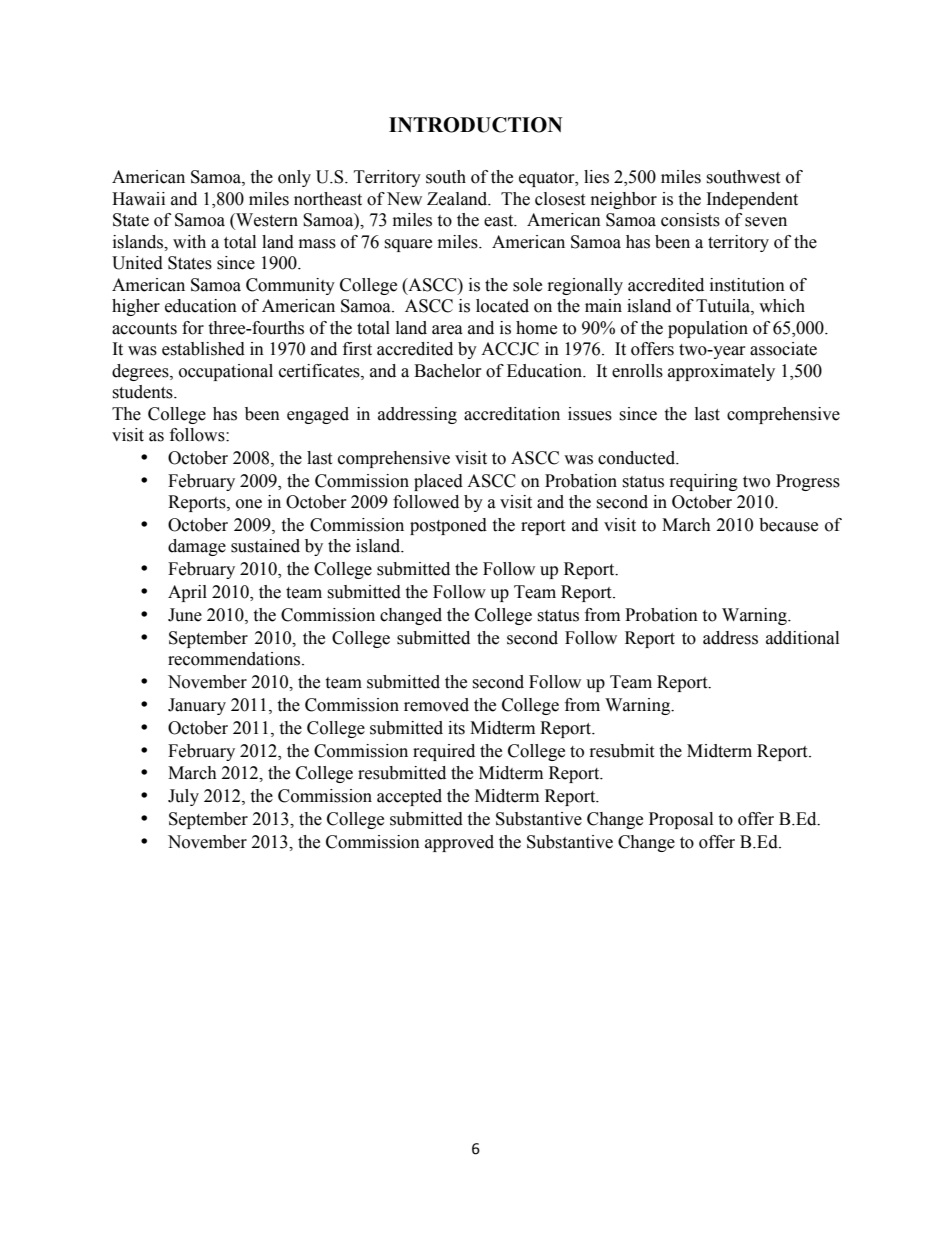  I want to click on INTRODUCTION, so click(476, 125).
